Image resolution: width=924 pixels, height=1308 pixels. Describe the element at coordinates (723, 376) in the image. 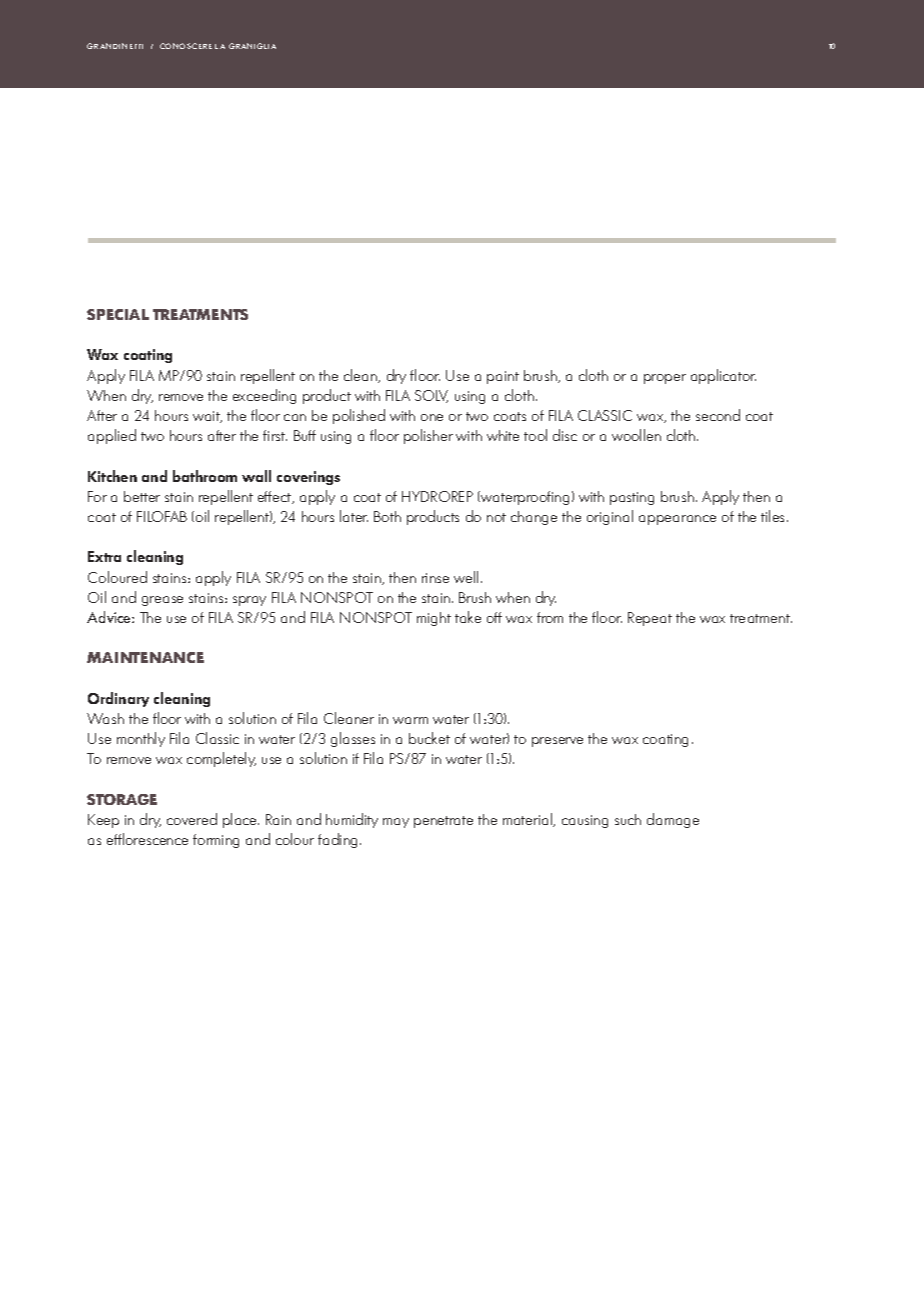

I see `applicator` at that location.
